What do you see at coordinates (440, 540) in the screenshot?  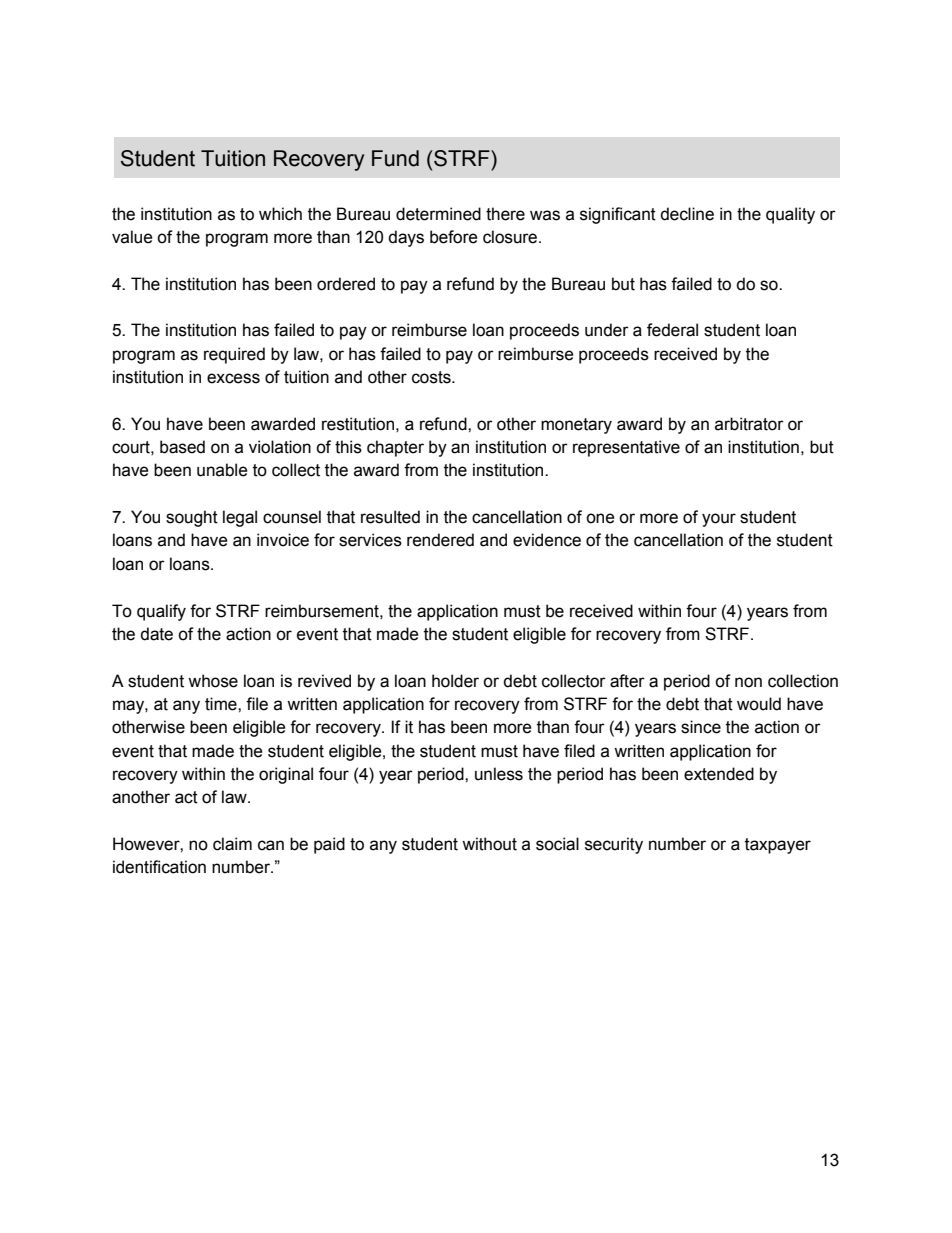 I see `rendered` at bounding box center [440, 540].
